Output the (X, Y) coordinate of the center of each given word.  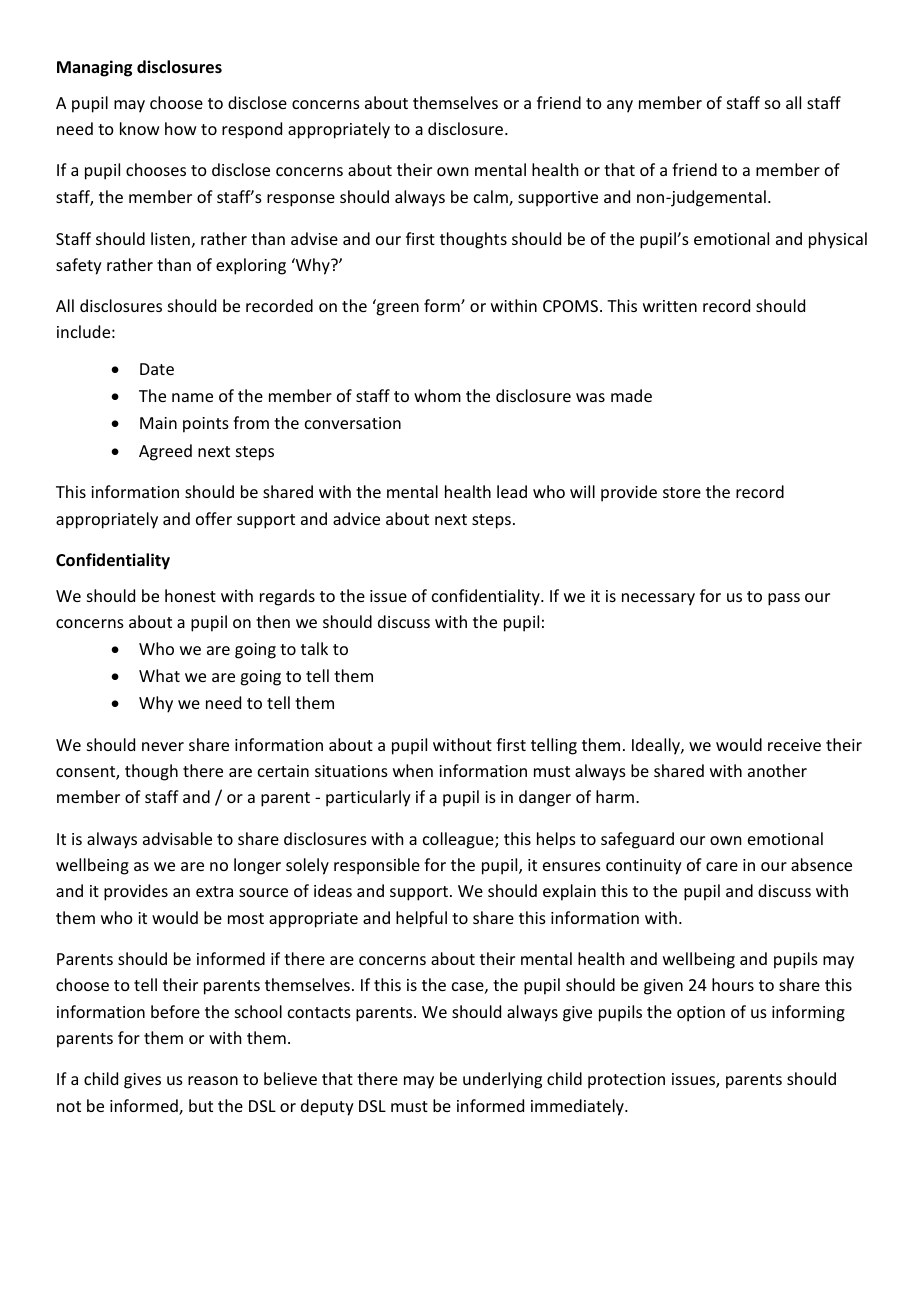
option (701, 1014)
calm (492, 198)
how (181, 128)
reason (213, 1080)
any (620, 106)
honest (190, 595)
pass (784, 599)
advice (356, 518)
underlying (502, 1080)
